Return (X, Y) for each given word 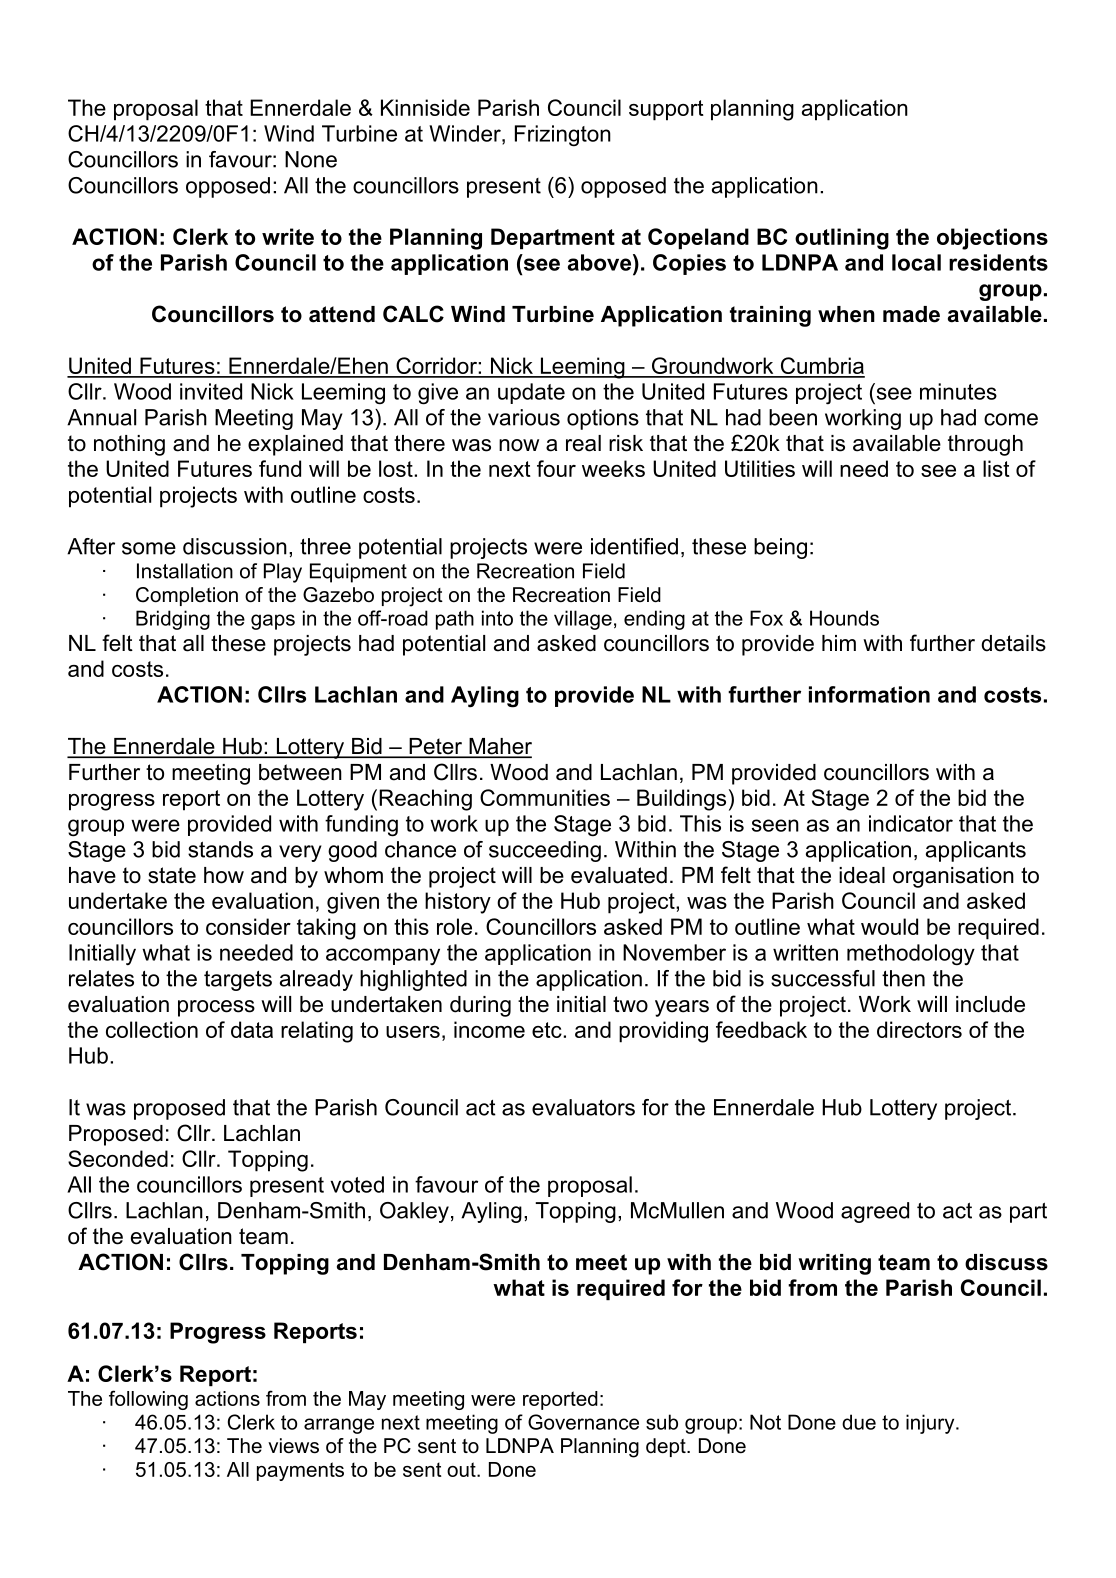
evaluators (583, 1107)
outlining (842, 239)
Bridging (173, 620)
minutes (958, 391)
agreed (875, 1212)
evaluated (619, 875)
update (531, 393)
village (583, 620)
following (148, 1400)
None (311, 159)
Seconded (118, 1158)
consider (248, 926)
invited (211, 391)
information (869, 694)
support (666, 110)
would (889, 926)
